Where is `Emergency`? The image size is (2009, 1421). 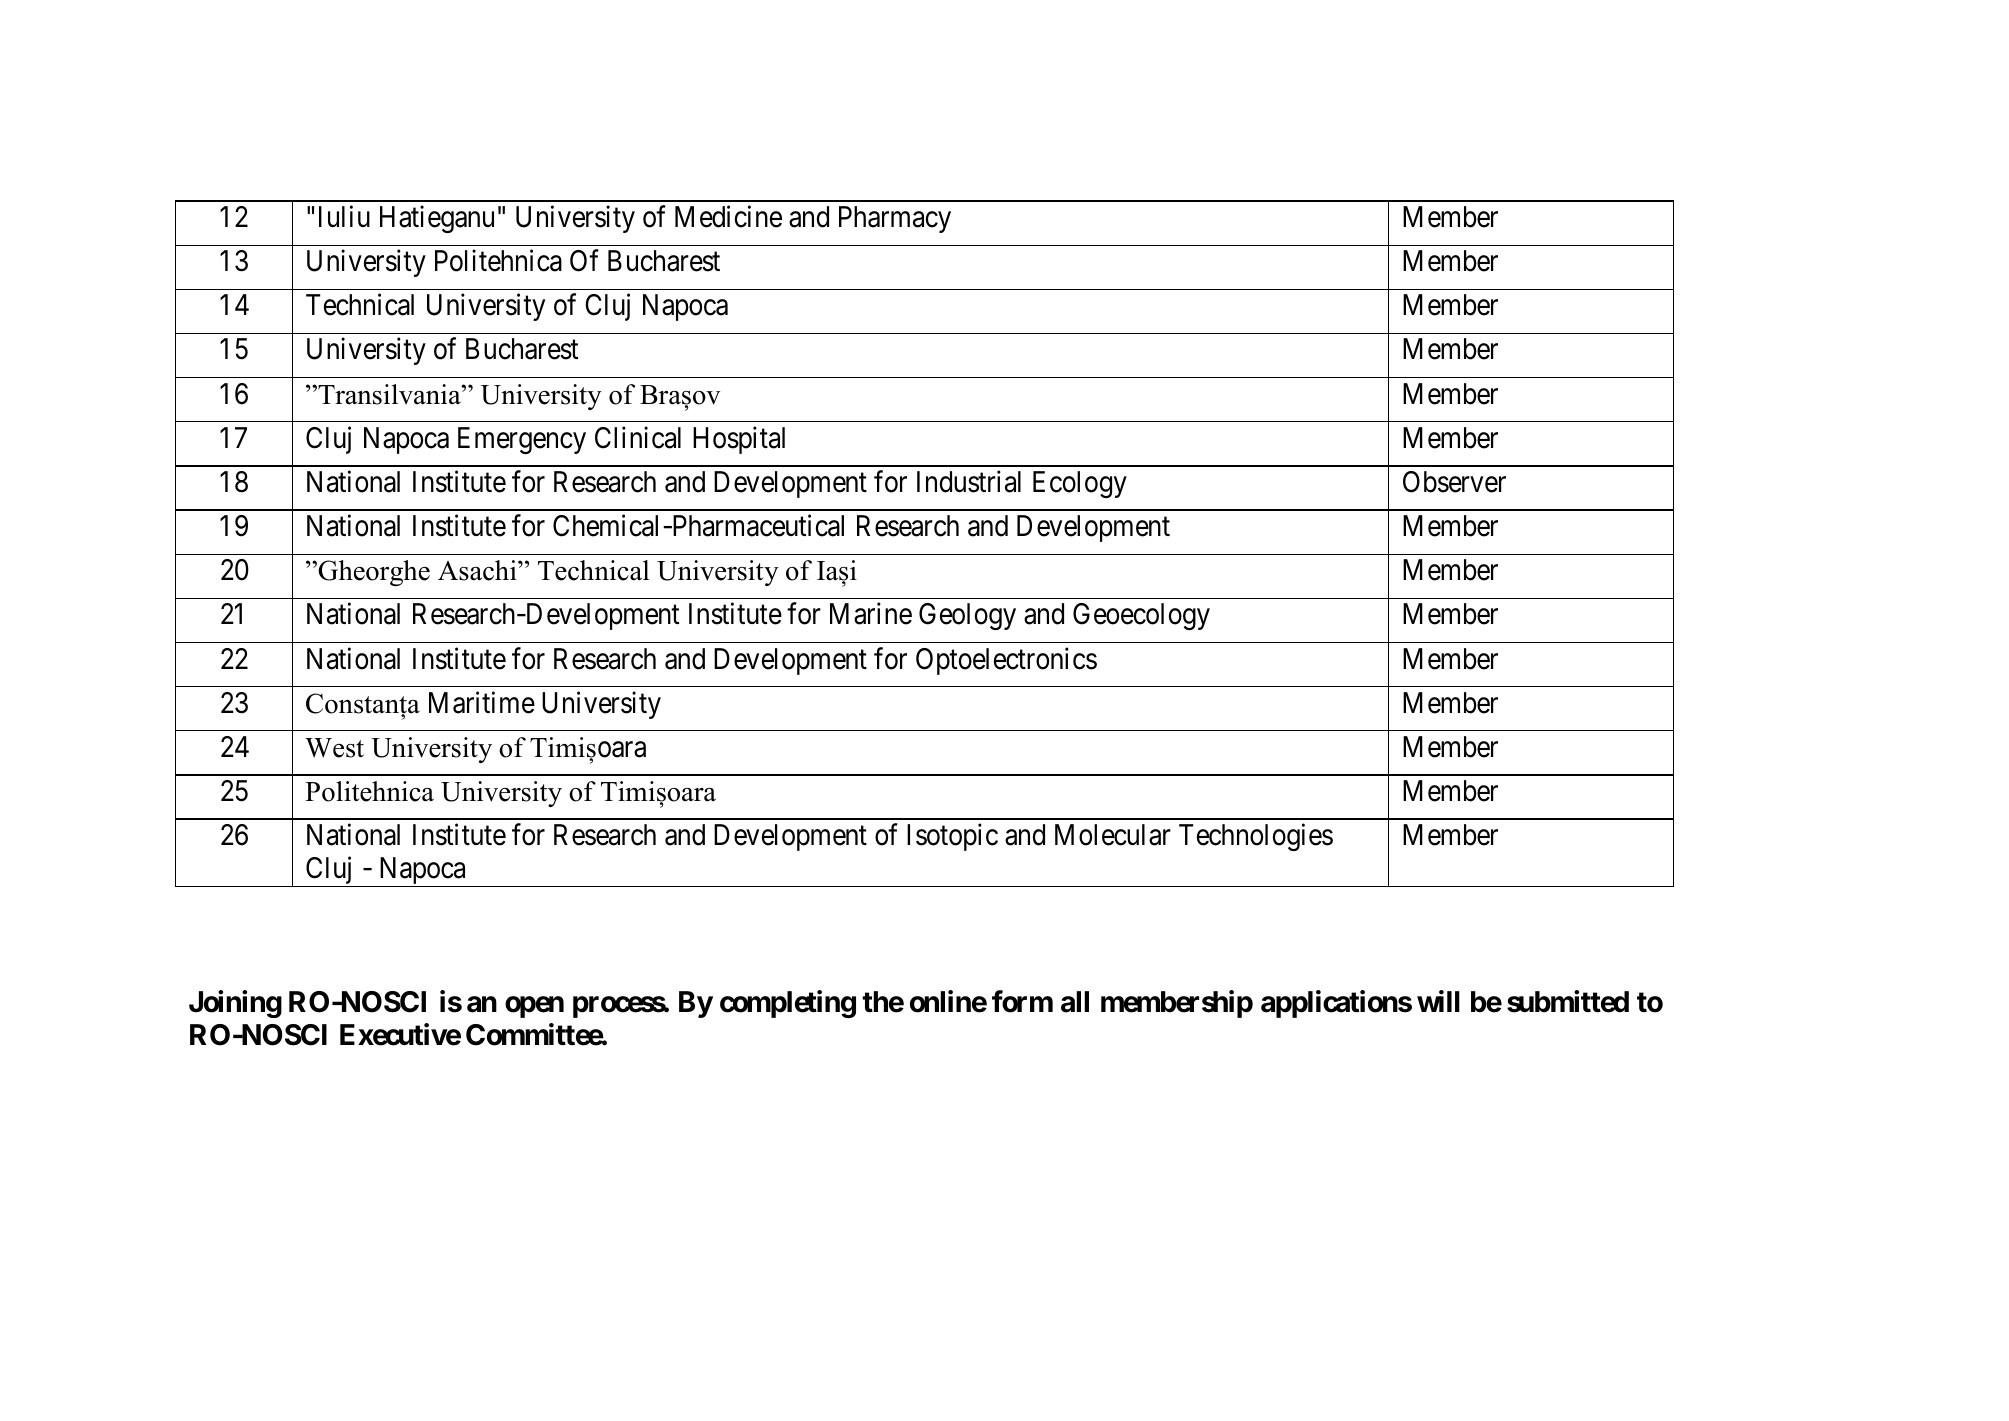 Emergency is located at coordinates (522, 440).
